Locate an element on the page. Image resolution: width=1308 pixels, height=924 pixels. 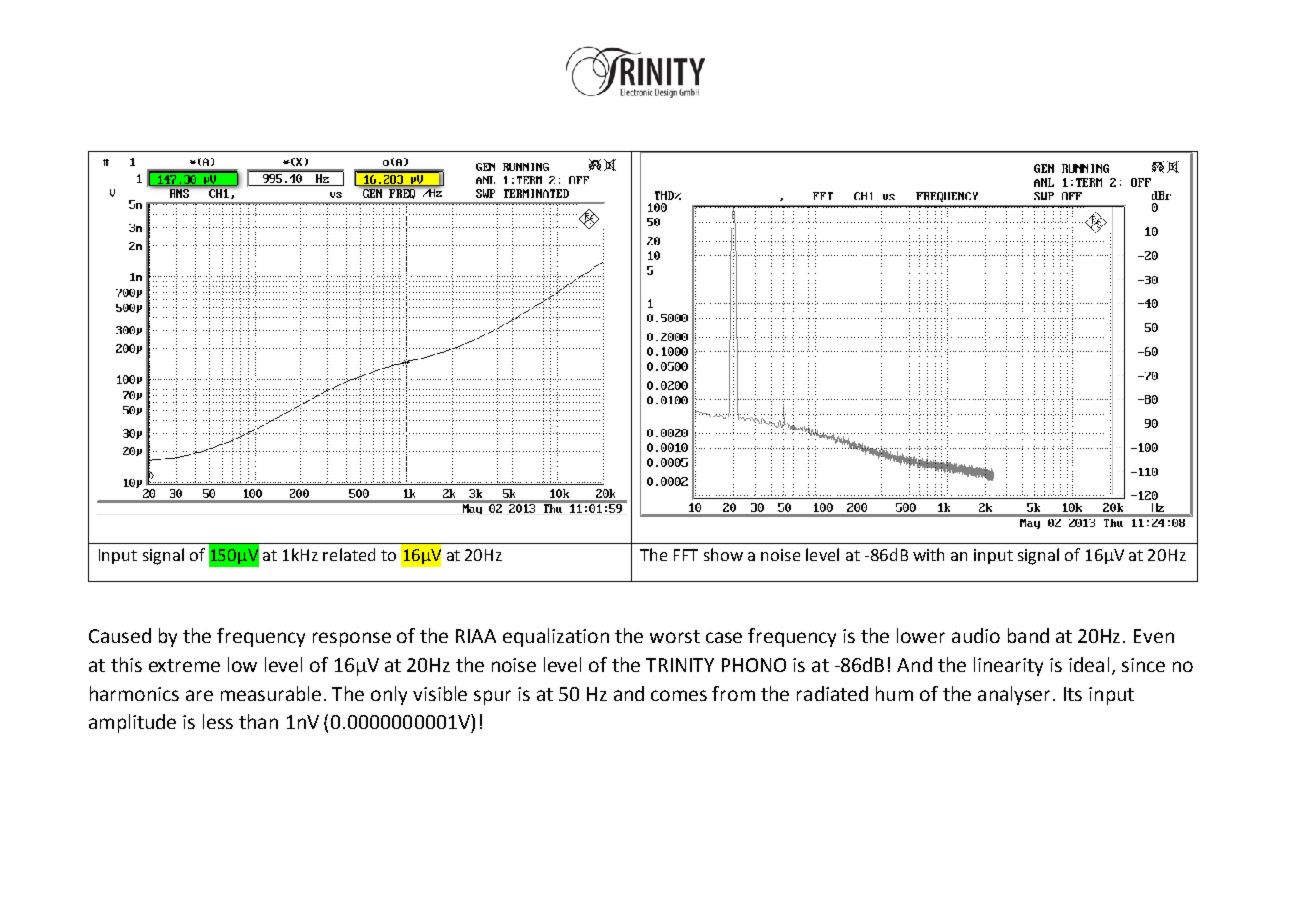
worst is located at coordinates (675, 636).
